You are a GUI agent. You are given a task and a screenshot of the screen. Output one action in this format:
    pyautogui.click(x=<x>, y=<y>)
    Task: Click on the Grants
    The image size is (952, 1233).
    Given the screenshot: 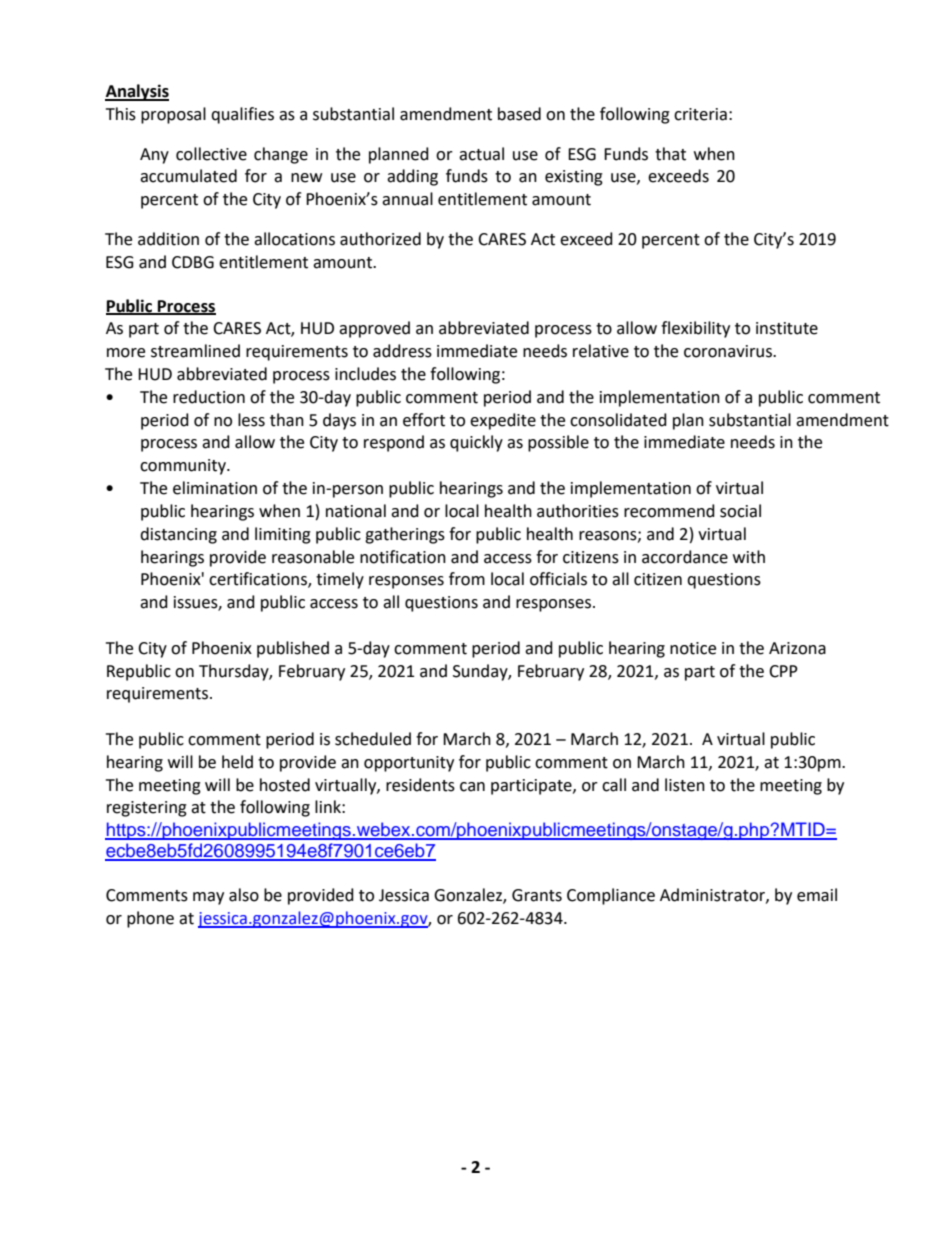 What is the action you would take?
    pyautogui.click(x=537, y=895)
